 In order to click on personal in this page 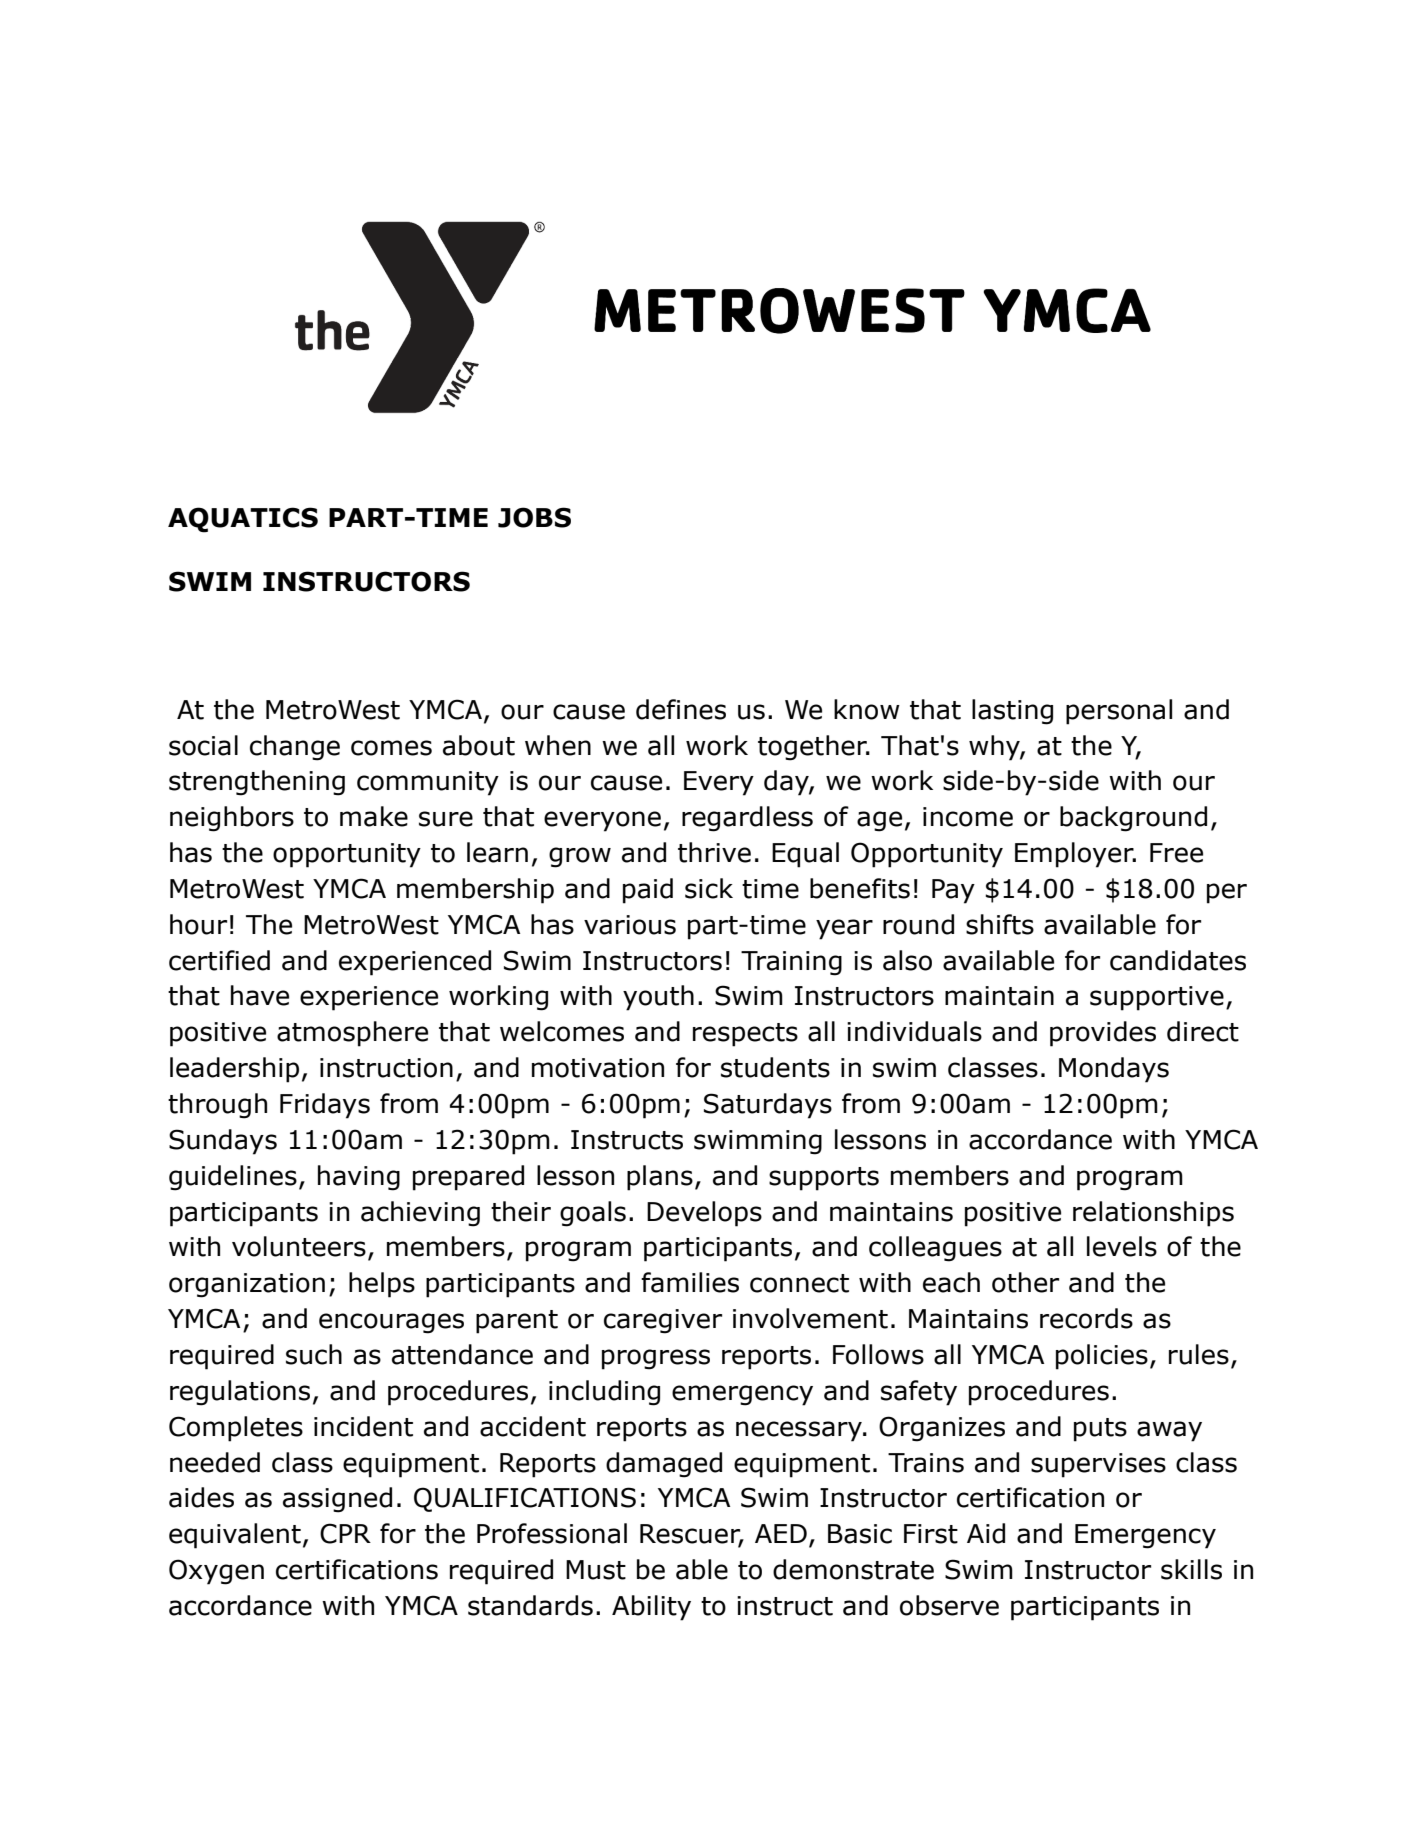, I will do `click(1119, 712)`.
